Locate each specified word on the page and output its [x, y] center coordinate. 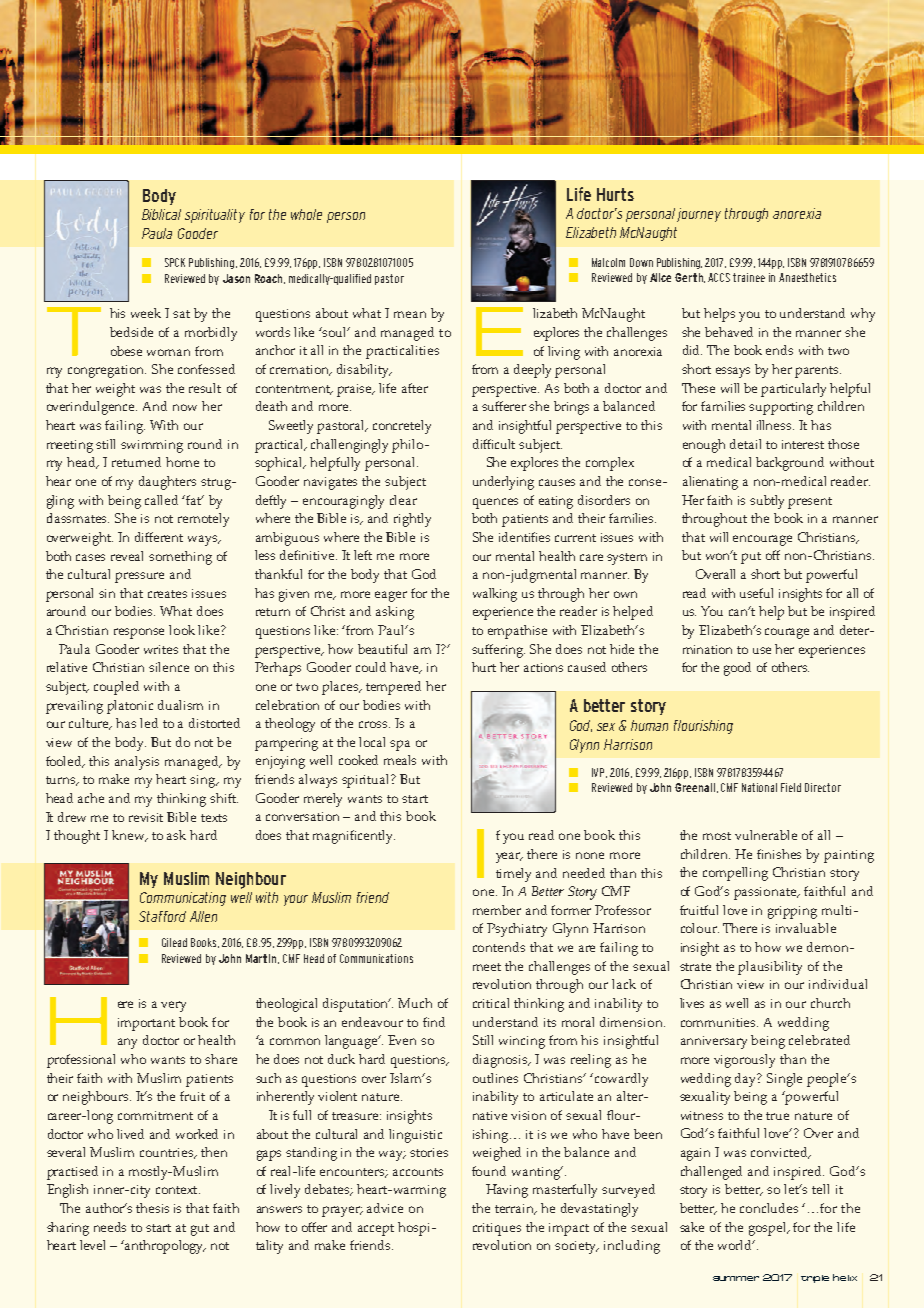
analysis [137, 763]
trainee [749, 277]
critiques [497, 1229]
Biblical [161, 214]
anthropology [164, 1247]
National [759, 787]
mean [410, 314]
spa [400, 745]
